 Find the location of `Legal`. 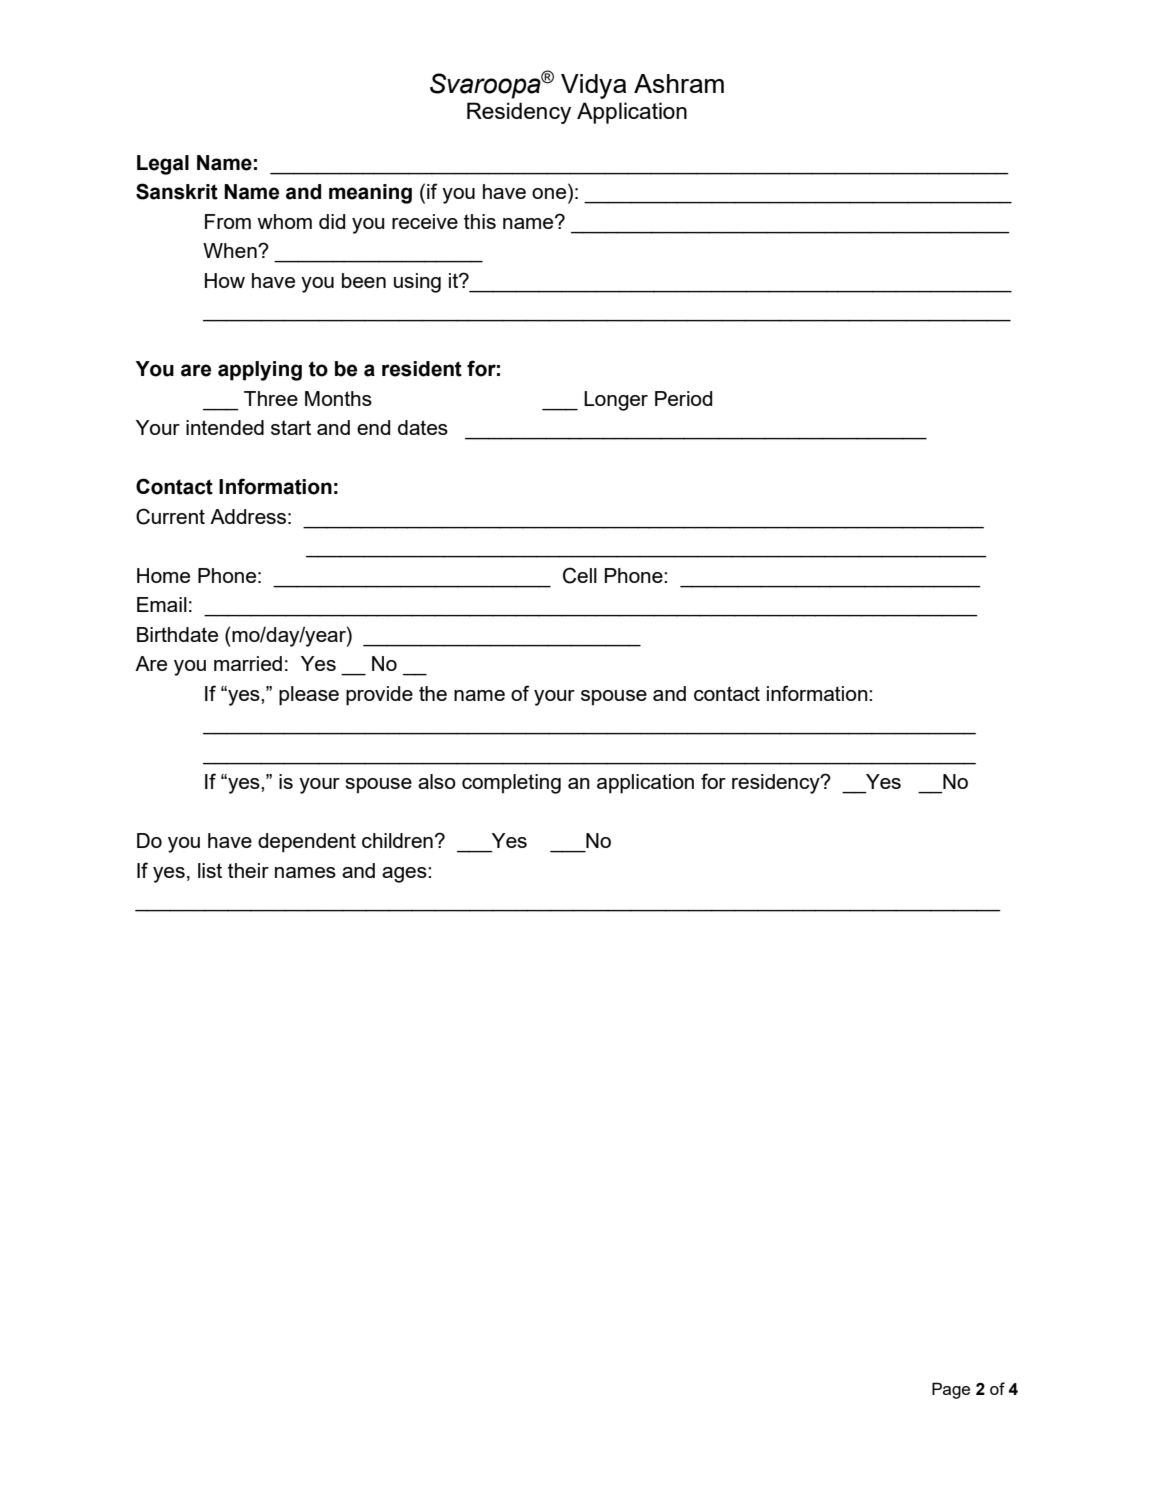

Legal is located at coordinates (163, 165).
